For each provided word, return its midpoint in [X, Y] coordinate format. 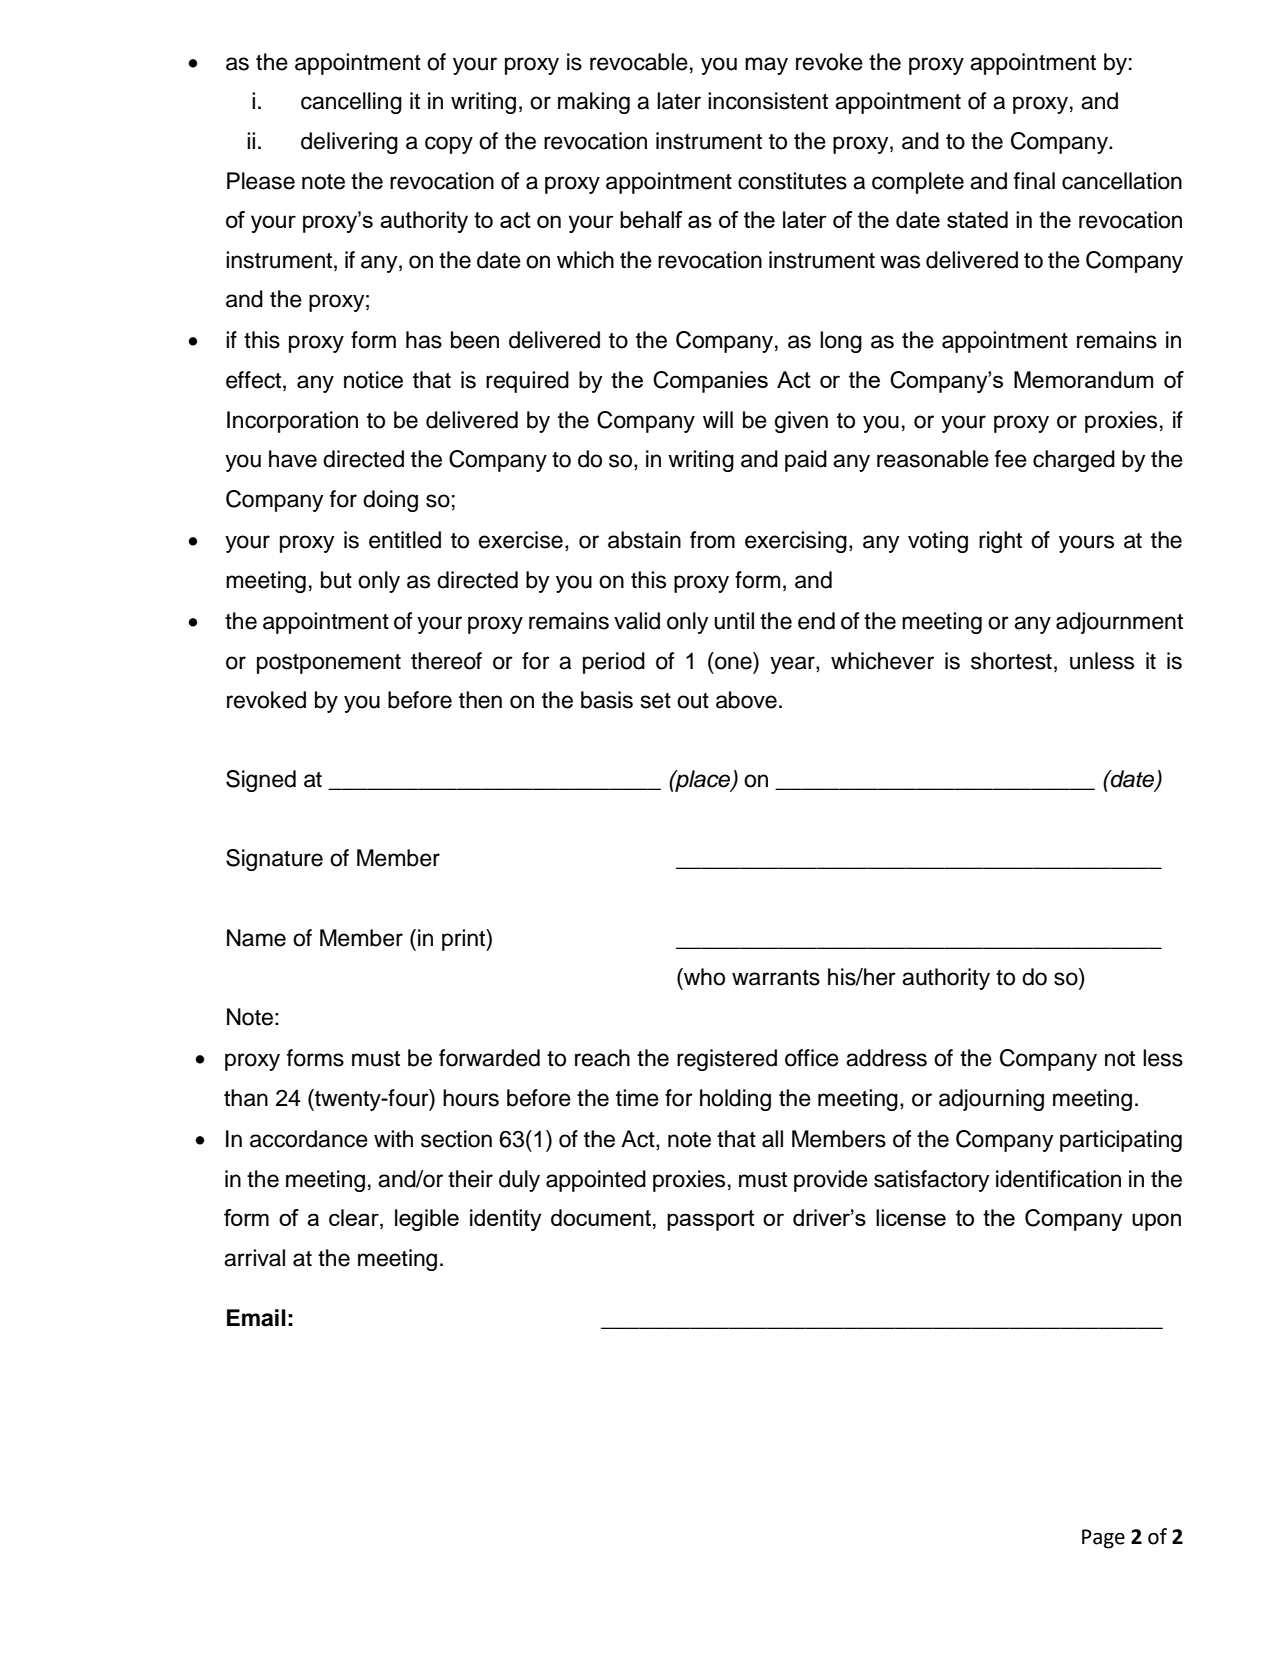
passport [711, 1220]
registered [727, 1060]
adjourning [991, 1100]
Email [256, 1318]
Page [1103, 1539]
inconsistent [768, 101]
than [246, 1098]
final [1034, 181]
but [336, 580]
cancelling [351, 103]
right [1000, 542]
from [712, 540]
